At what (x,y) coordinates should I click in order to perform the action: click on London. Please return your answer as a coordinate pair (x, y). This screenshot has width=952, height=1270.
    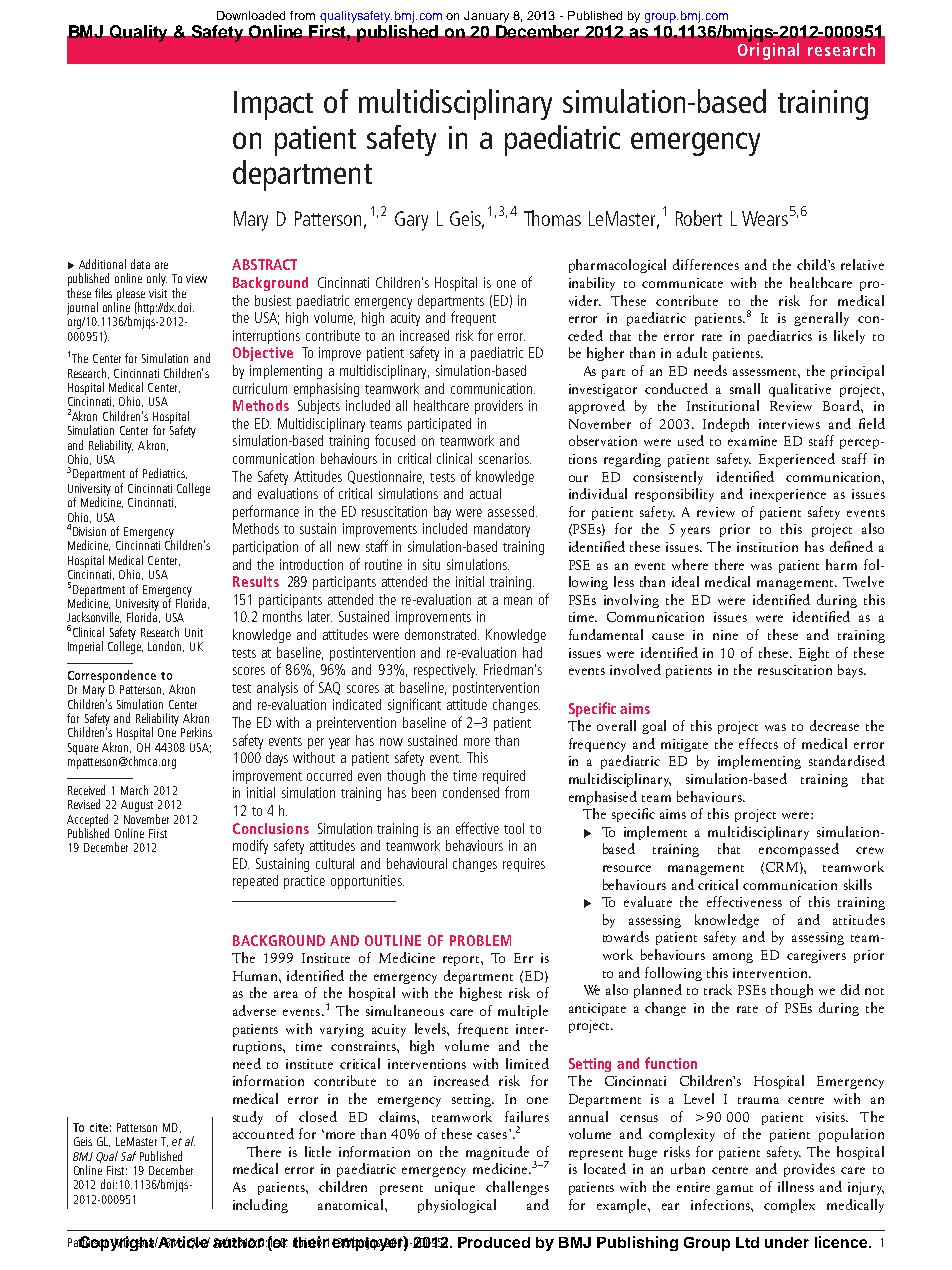
    Looking at the image, I should click on (166, 646).
